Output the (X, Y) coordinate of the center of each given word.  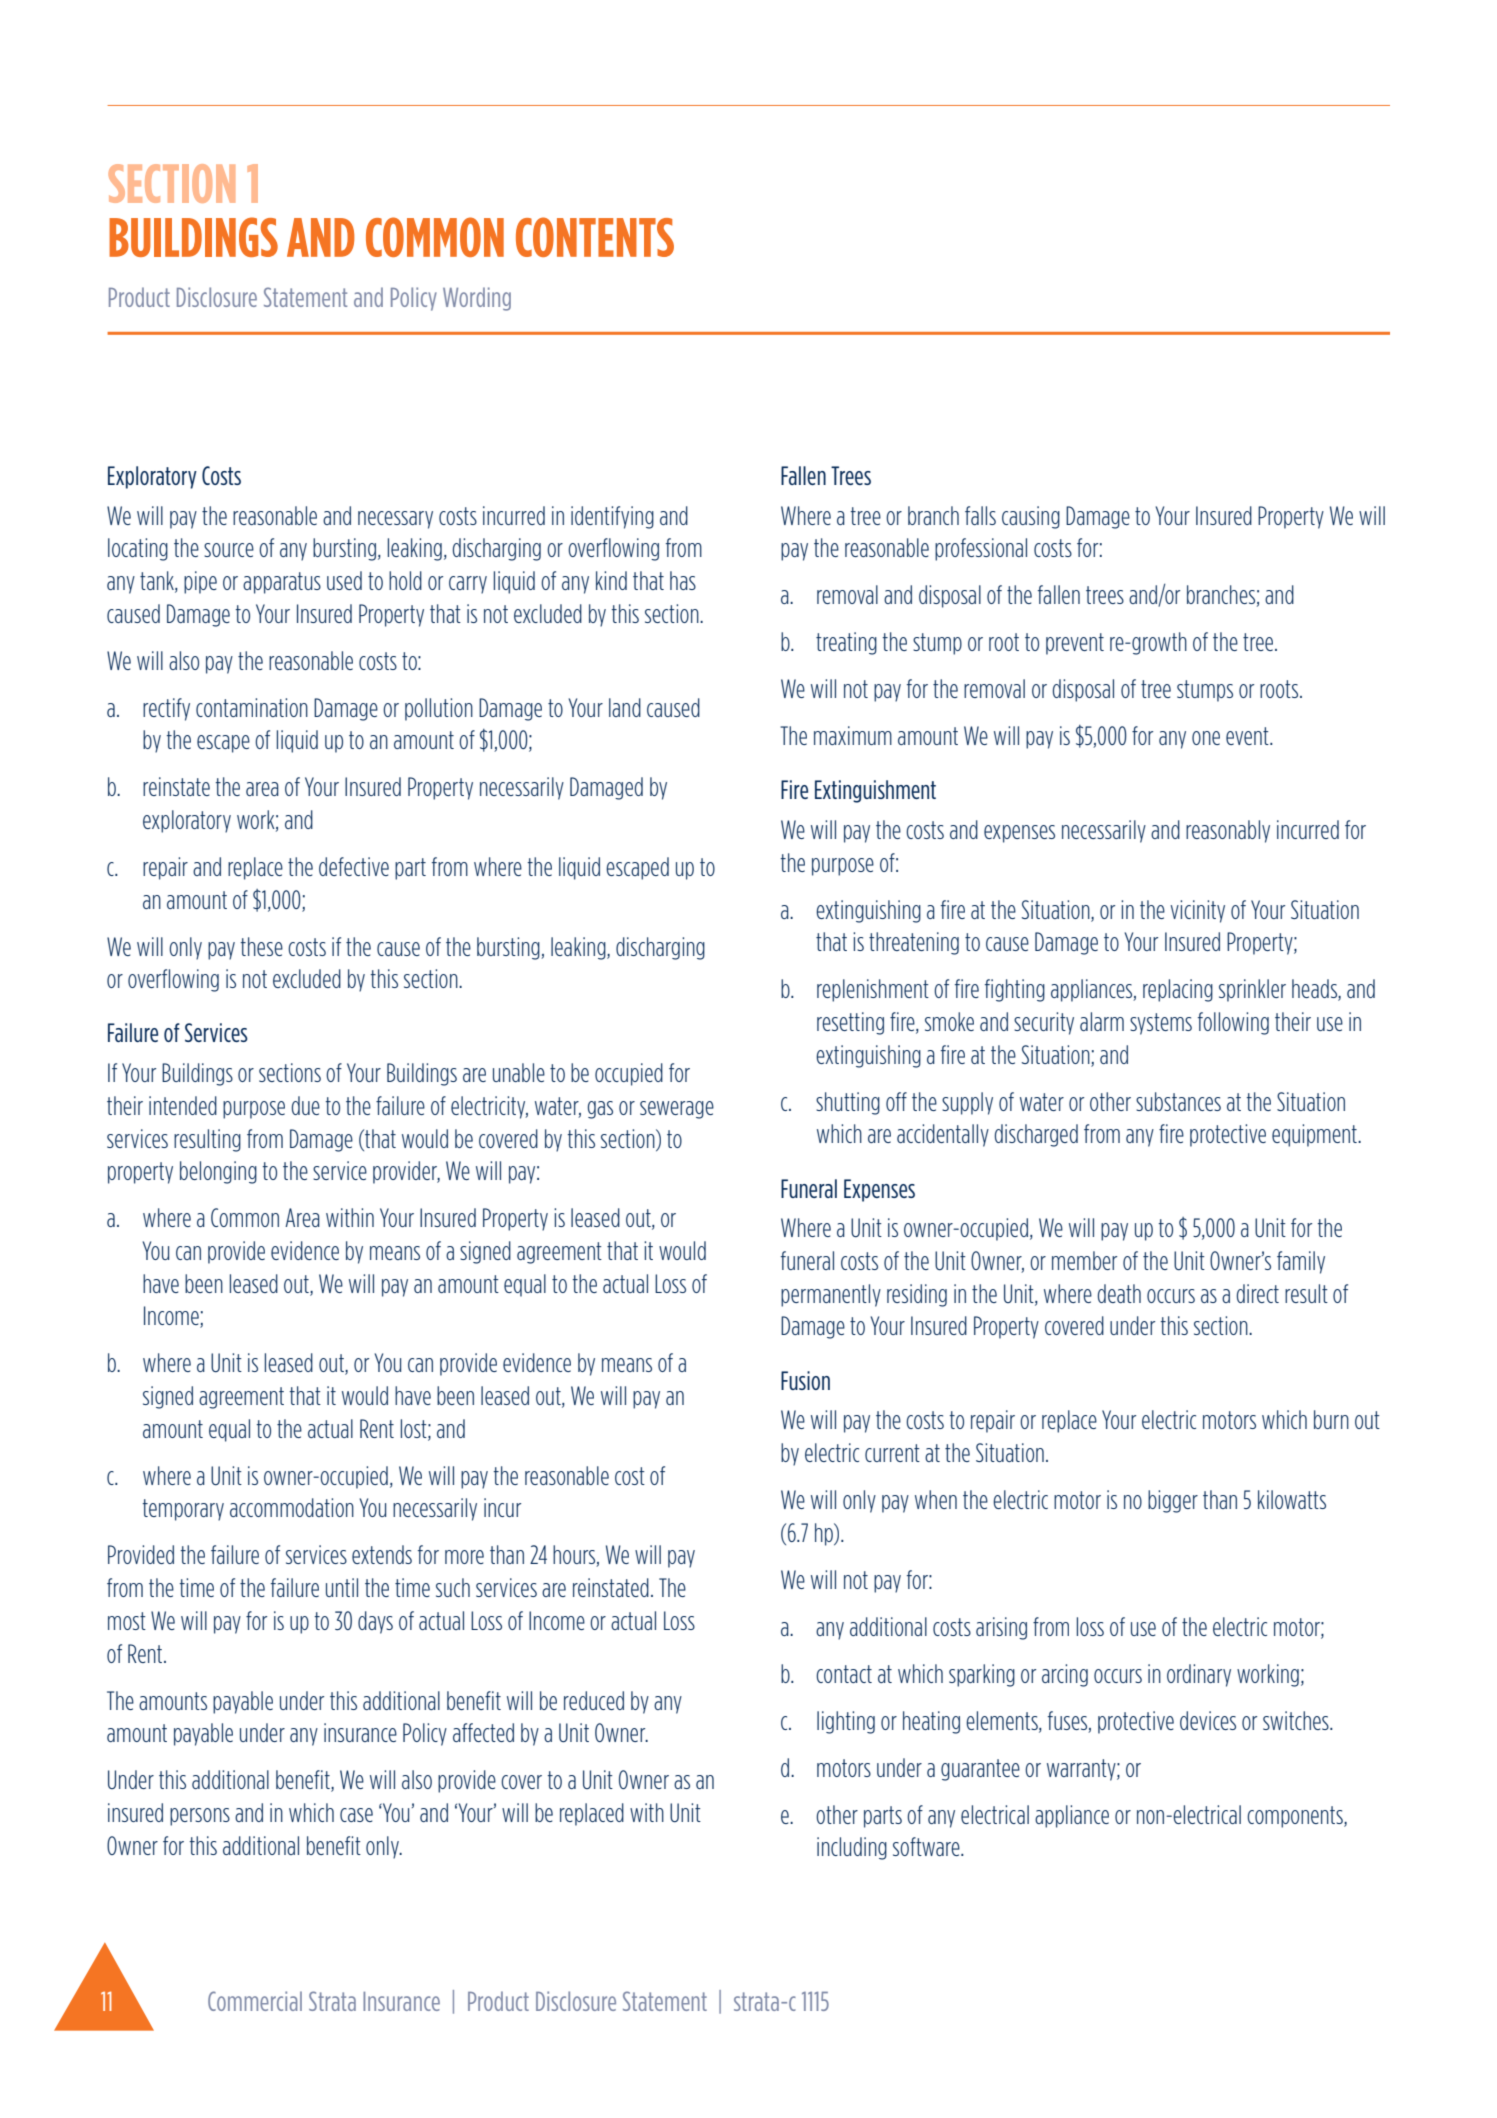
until (342, 1587)
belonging (218, 1172)
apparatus (282, 583)
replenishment (873, 990)
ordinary (1199, 1675)
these (261, 946)
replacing (1178, 990)
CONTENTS (595, 237)
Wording (477, 299)
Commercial (255, 2001)
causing (1031, 517)
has (683, 580)
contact (844, 1674)
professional (981, 549)
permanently (831, 1295)
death (1119, 1293)
